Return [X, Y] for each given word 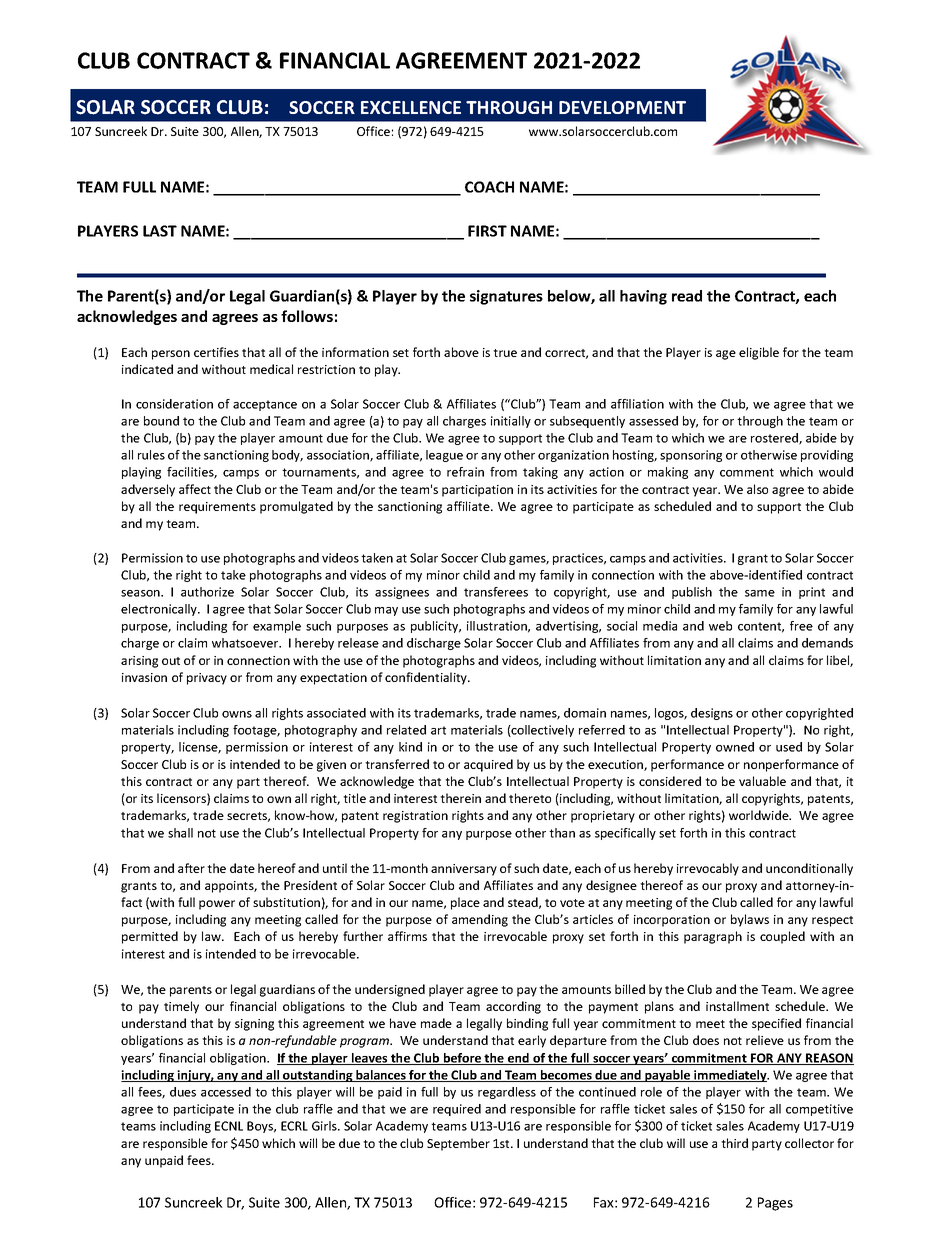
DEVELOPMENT [622, 107]
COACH [489, 187]
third [734, 1143]
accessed [226, 1092]
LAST [160, 231]
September [458, 1144]
